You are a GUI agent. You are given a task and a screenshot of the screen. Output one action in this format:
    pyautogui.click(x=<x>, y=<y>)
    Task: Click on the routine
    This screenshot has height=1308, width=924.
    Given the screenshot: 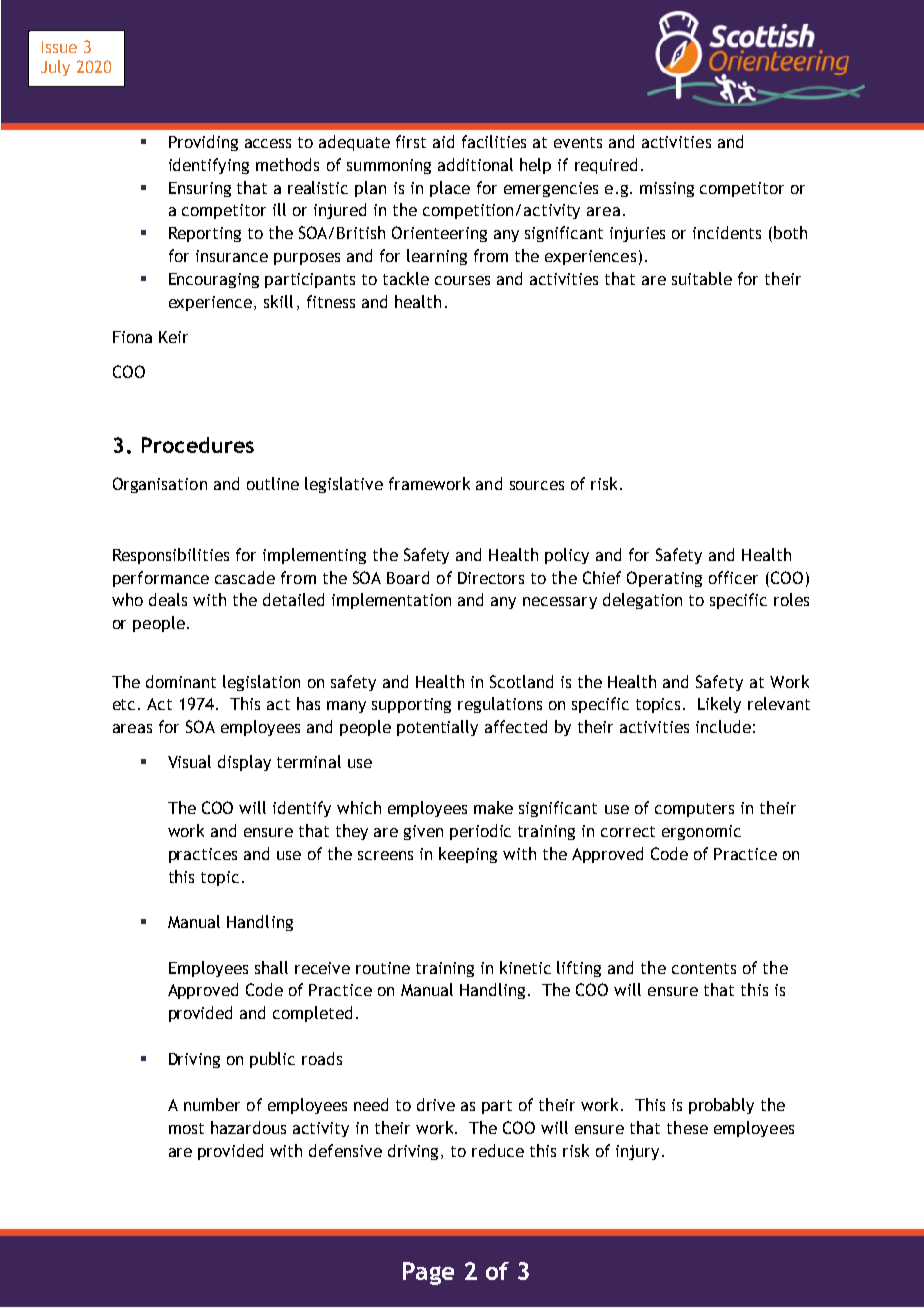 What is the action you would take?
    pyautogui.click(x=383, y=968)
